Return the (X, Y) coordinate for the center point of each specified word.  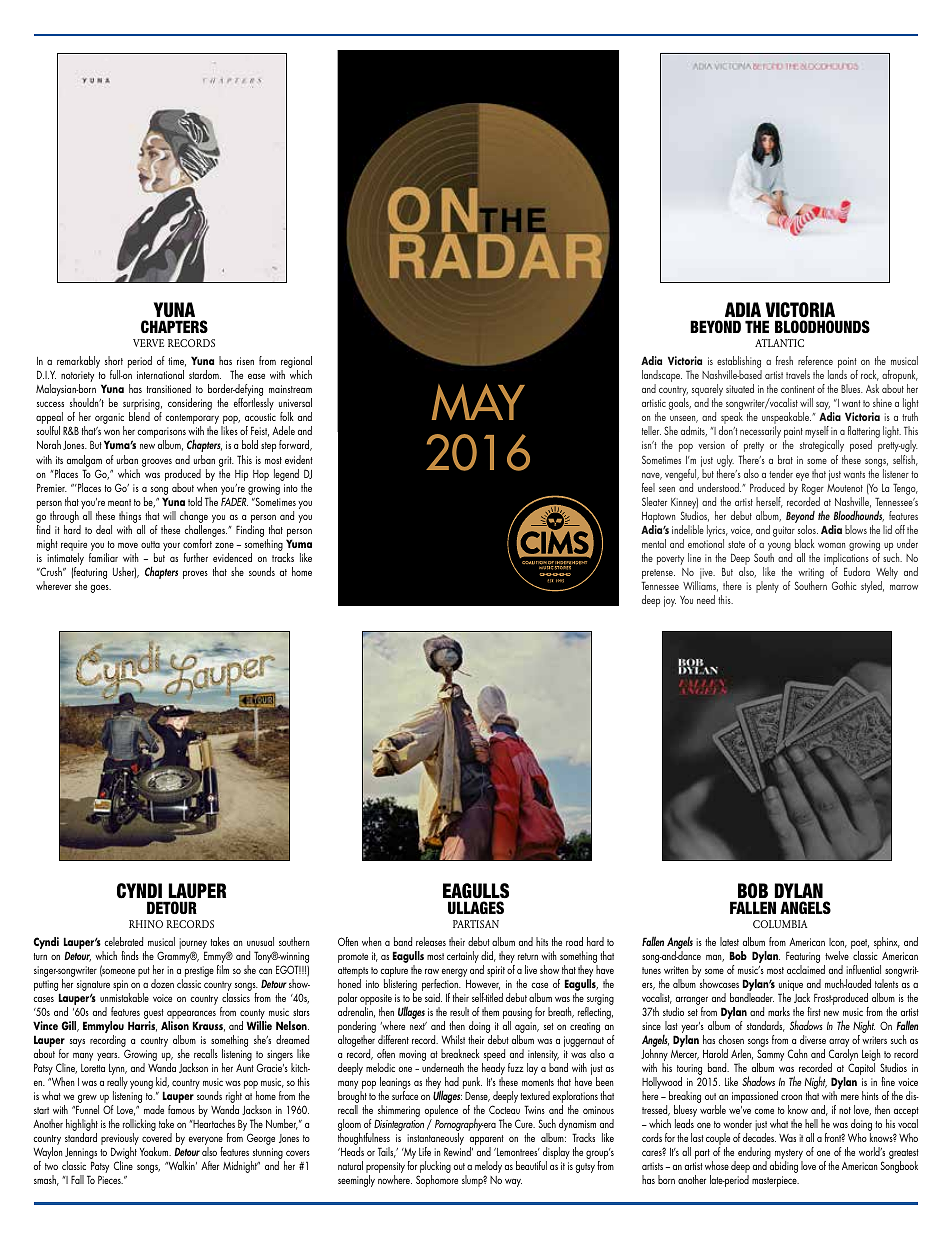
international (160, 374)
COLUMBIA (780, 924)
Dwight (124, 1154)
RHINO (146, 924)
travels (798, 374)
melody (488, 1168)
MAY (478, 402)
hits (542, 941)
